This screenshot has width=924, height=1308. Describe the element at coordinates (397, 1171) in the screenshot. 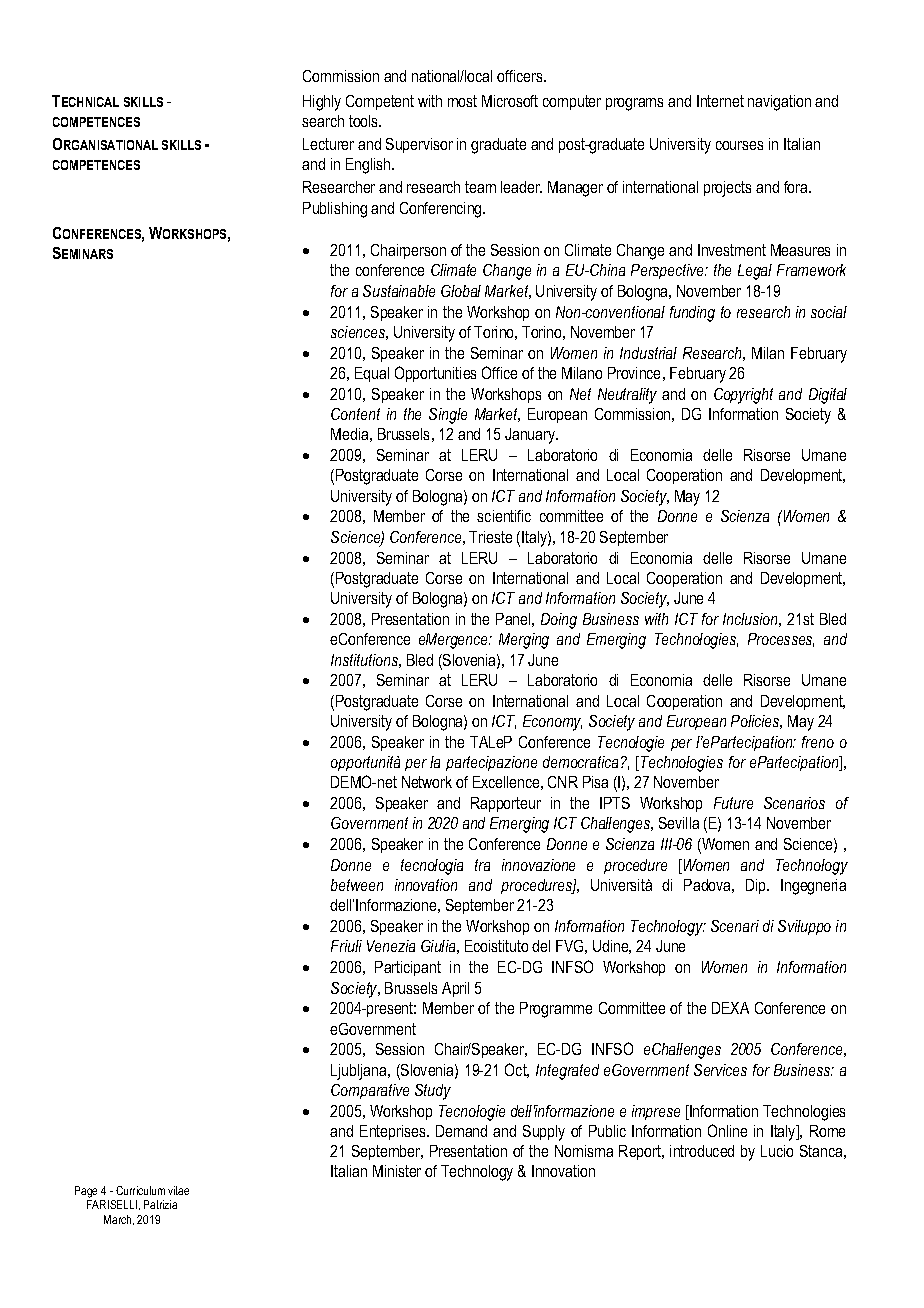

I see `Minister` at that location.
